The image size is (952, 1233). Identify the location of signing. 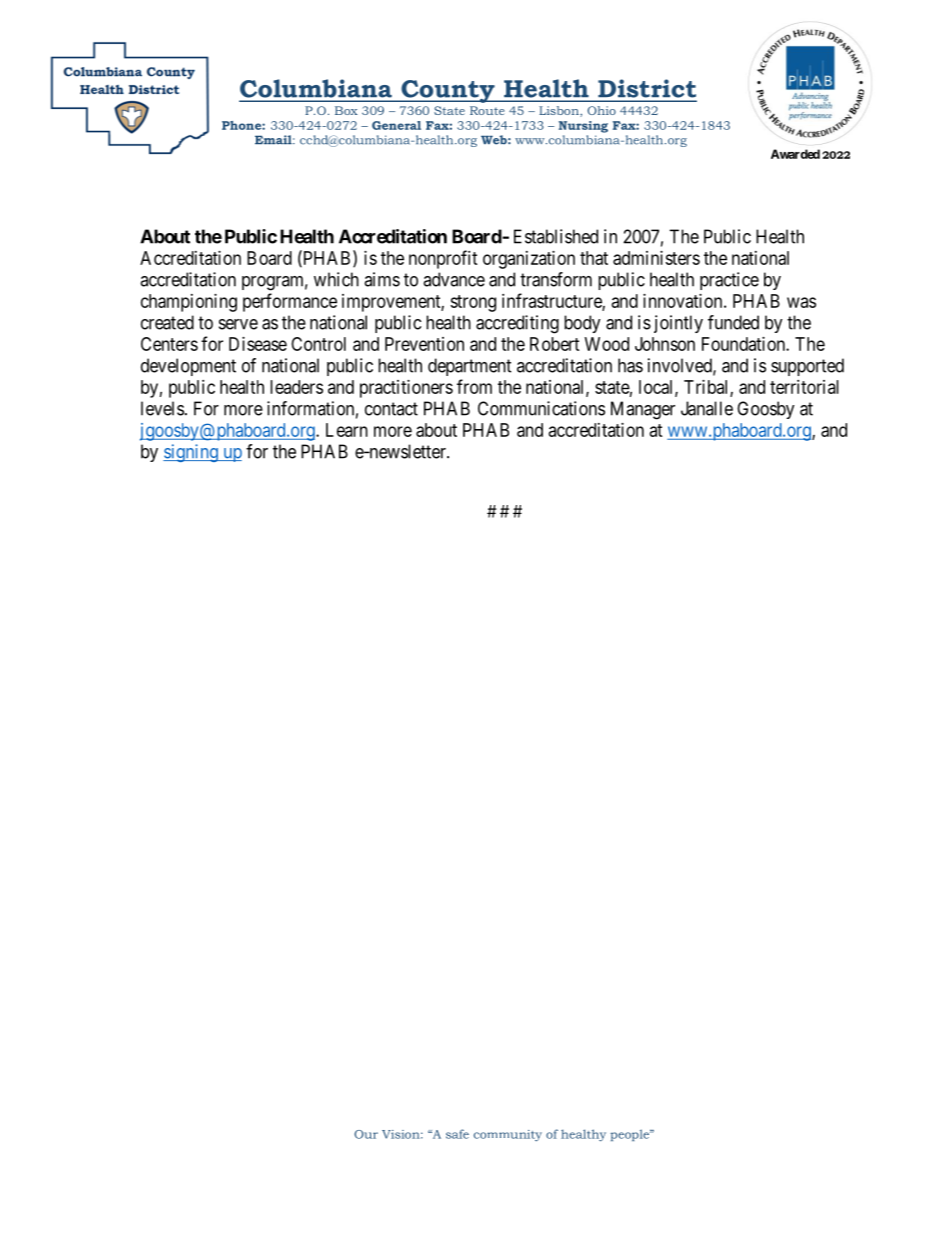
(191, 453).
